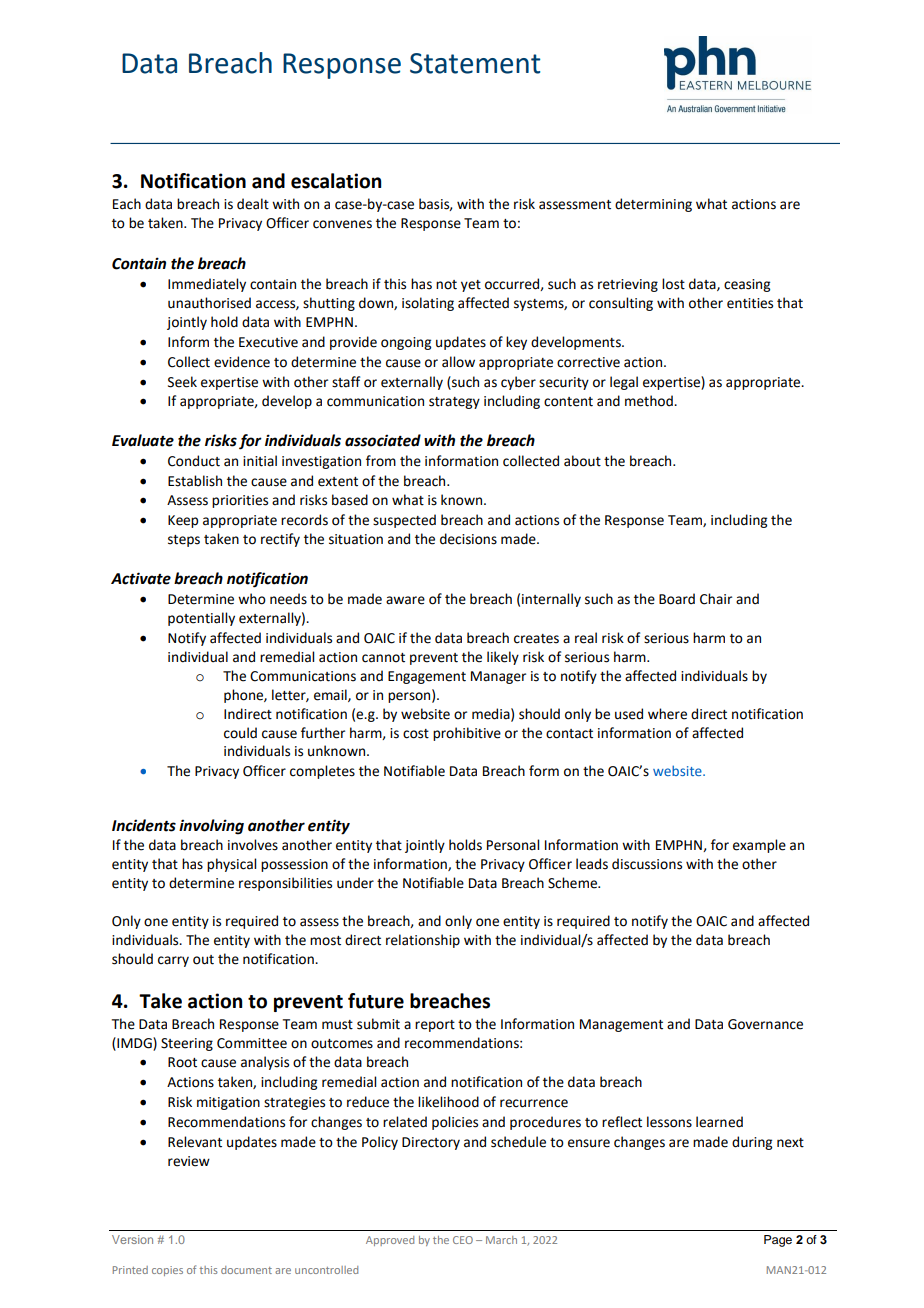 The height and width of the image is (1308, 924). I want to click on allow, so click(458, 362).
